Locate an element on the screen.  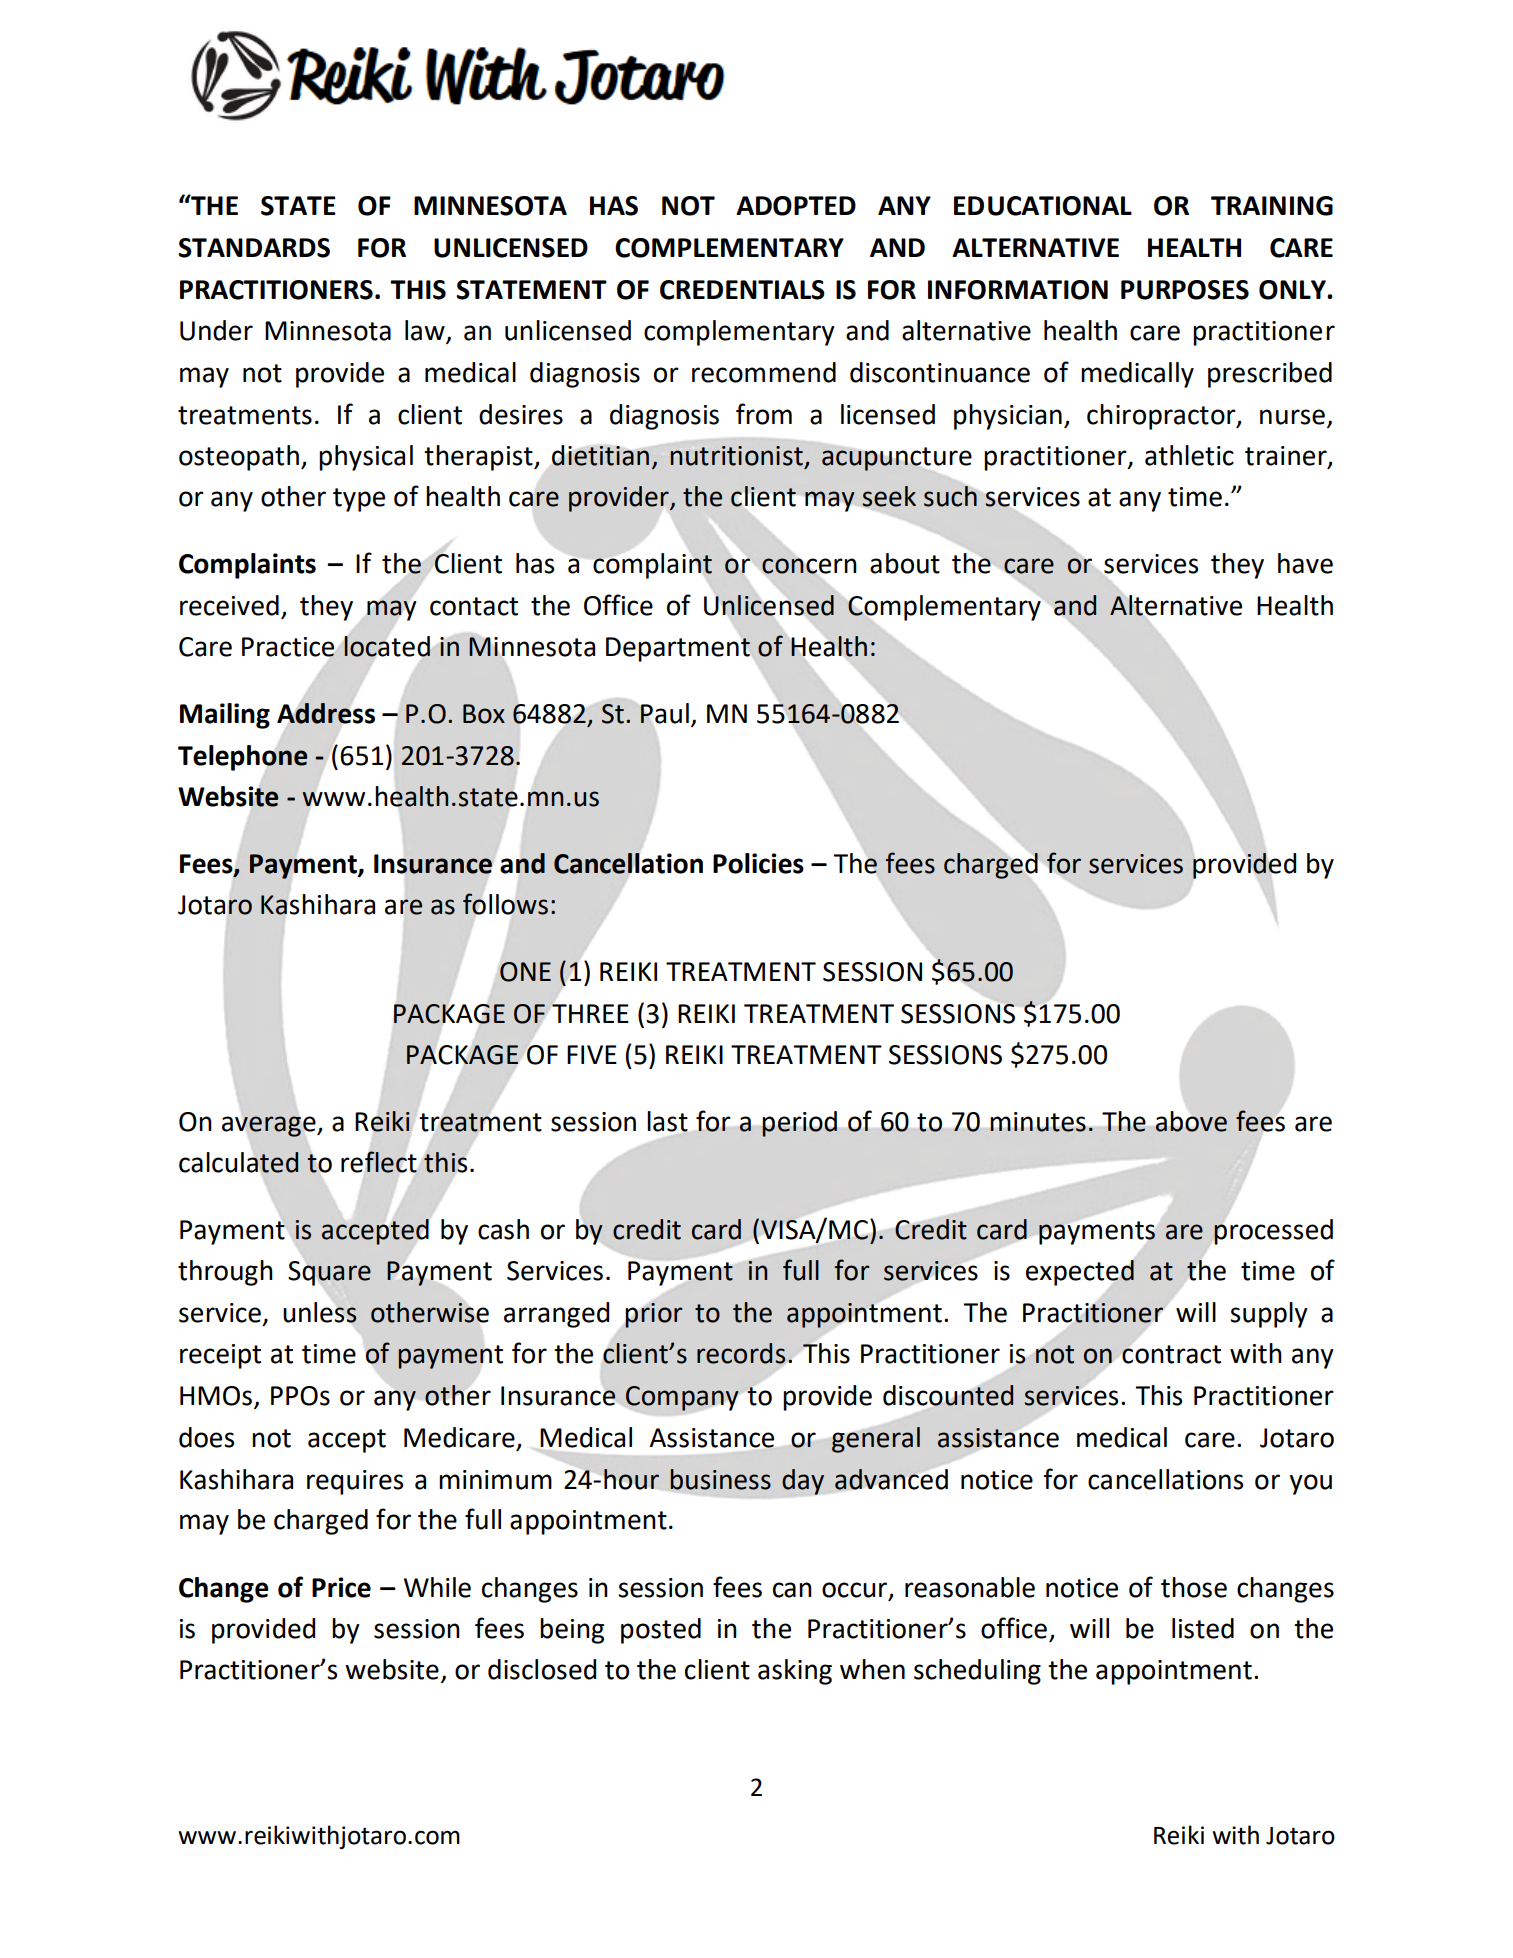
average is located at coordinates (270, 1126).
